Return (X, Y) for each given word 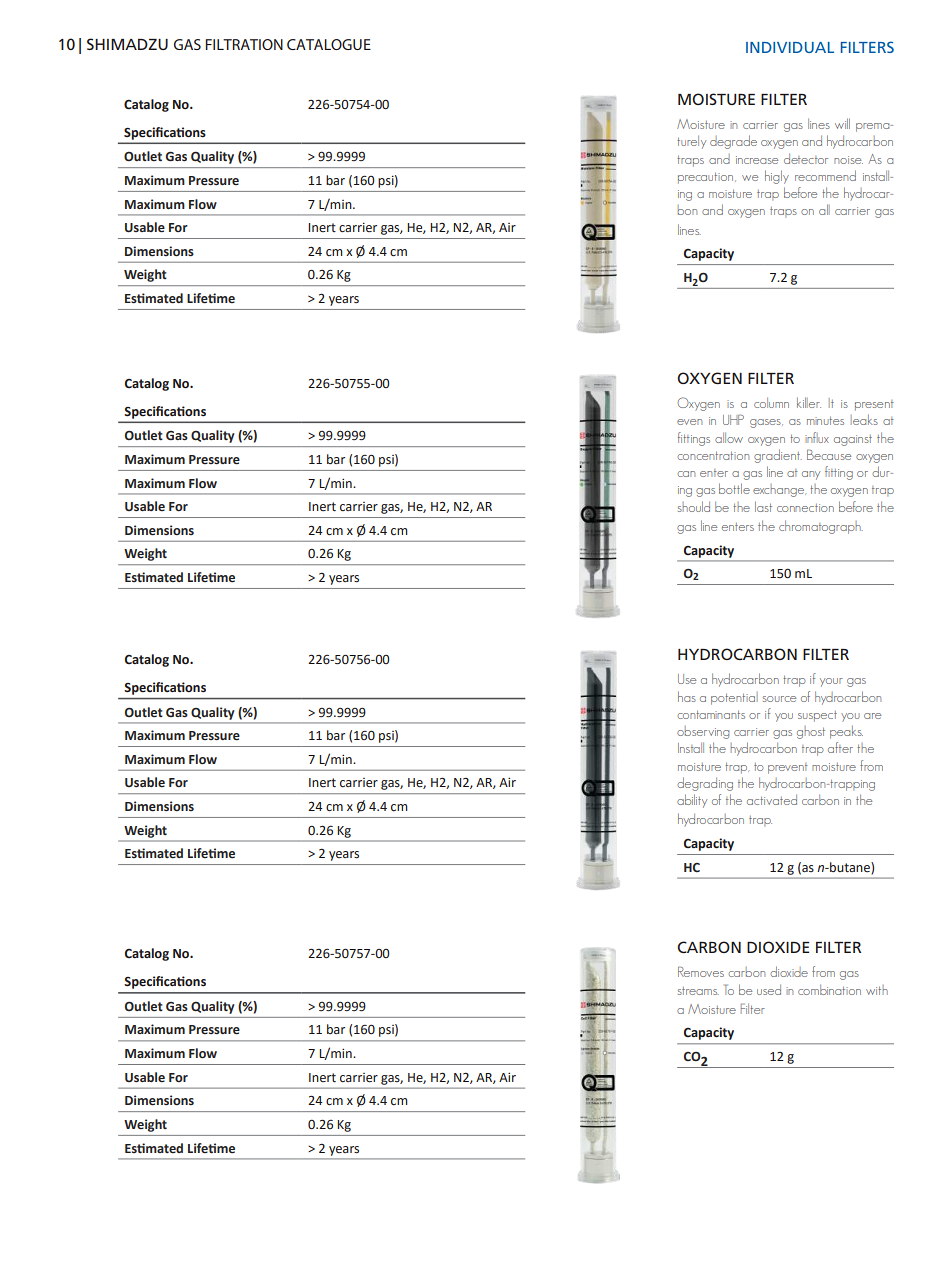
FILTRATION (244, 44)
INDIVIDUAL (790, 47)
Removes (701, 971)
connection (805, 508)
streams (698, 991)
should (694, 506)
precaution (707, 178)
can (686, 474)
